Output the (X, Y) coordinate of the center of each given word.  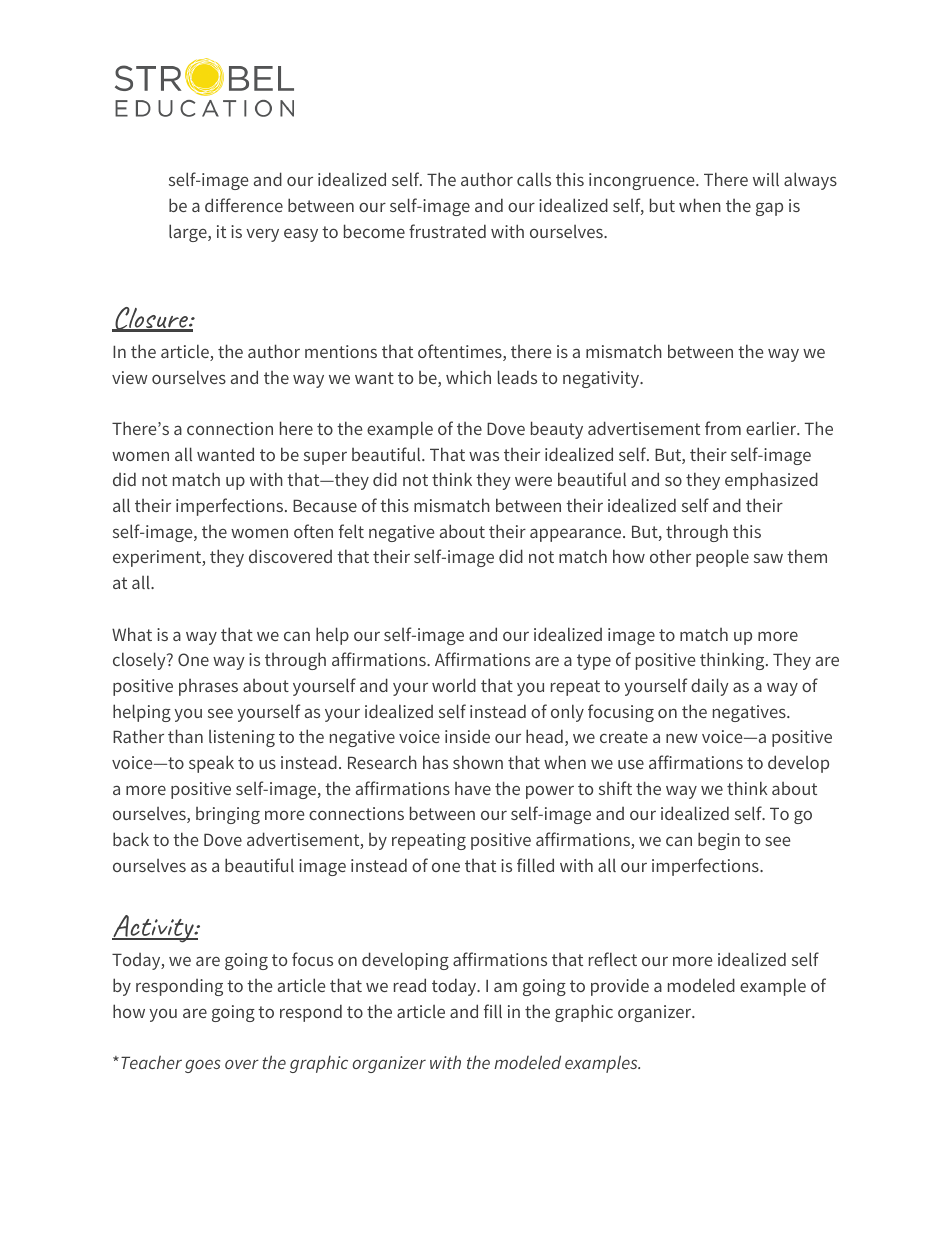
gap (769, 209)
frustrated (447, 231)
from (723, 428)
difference (244, 205)
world (454, 685)
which (468, 377)
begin (719, 841)
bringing (228, 815)
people (722, 558)
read (410, 985)
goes (202, 1066)
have (473, 788)
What (132, 634)
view (130, 377)
